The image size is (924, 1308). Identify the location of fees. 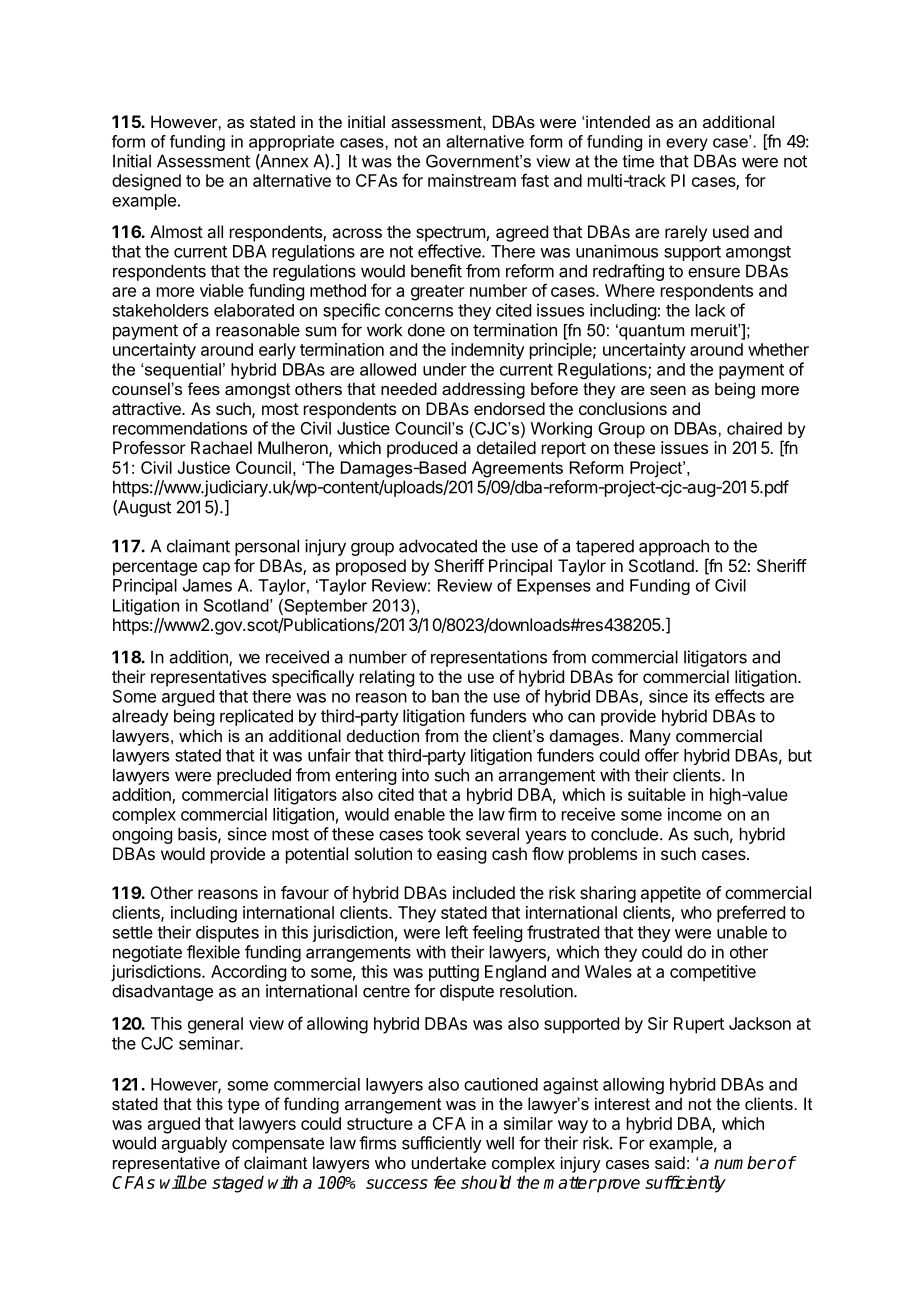
(204, 388).
